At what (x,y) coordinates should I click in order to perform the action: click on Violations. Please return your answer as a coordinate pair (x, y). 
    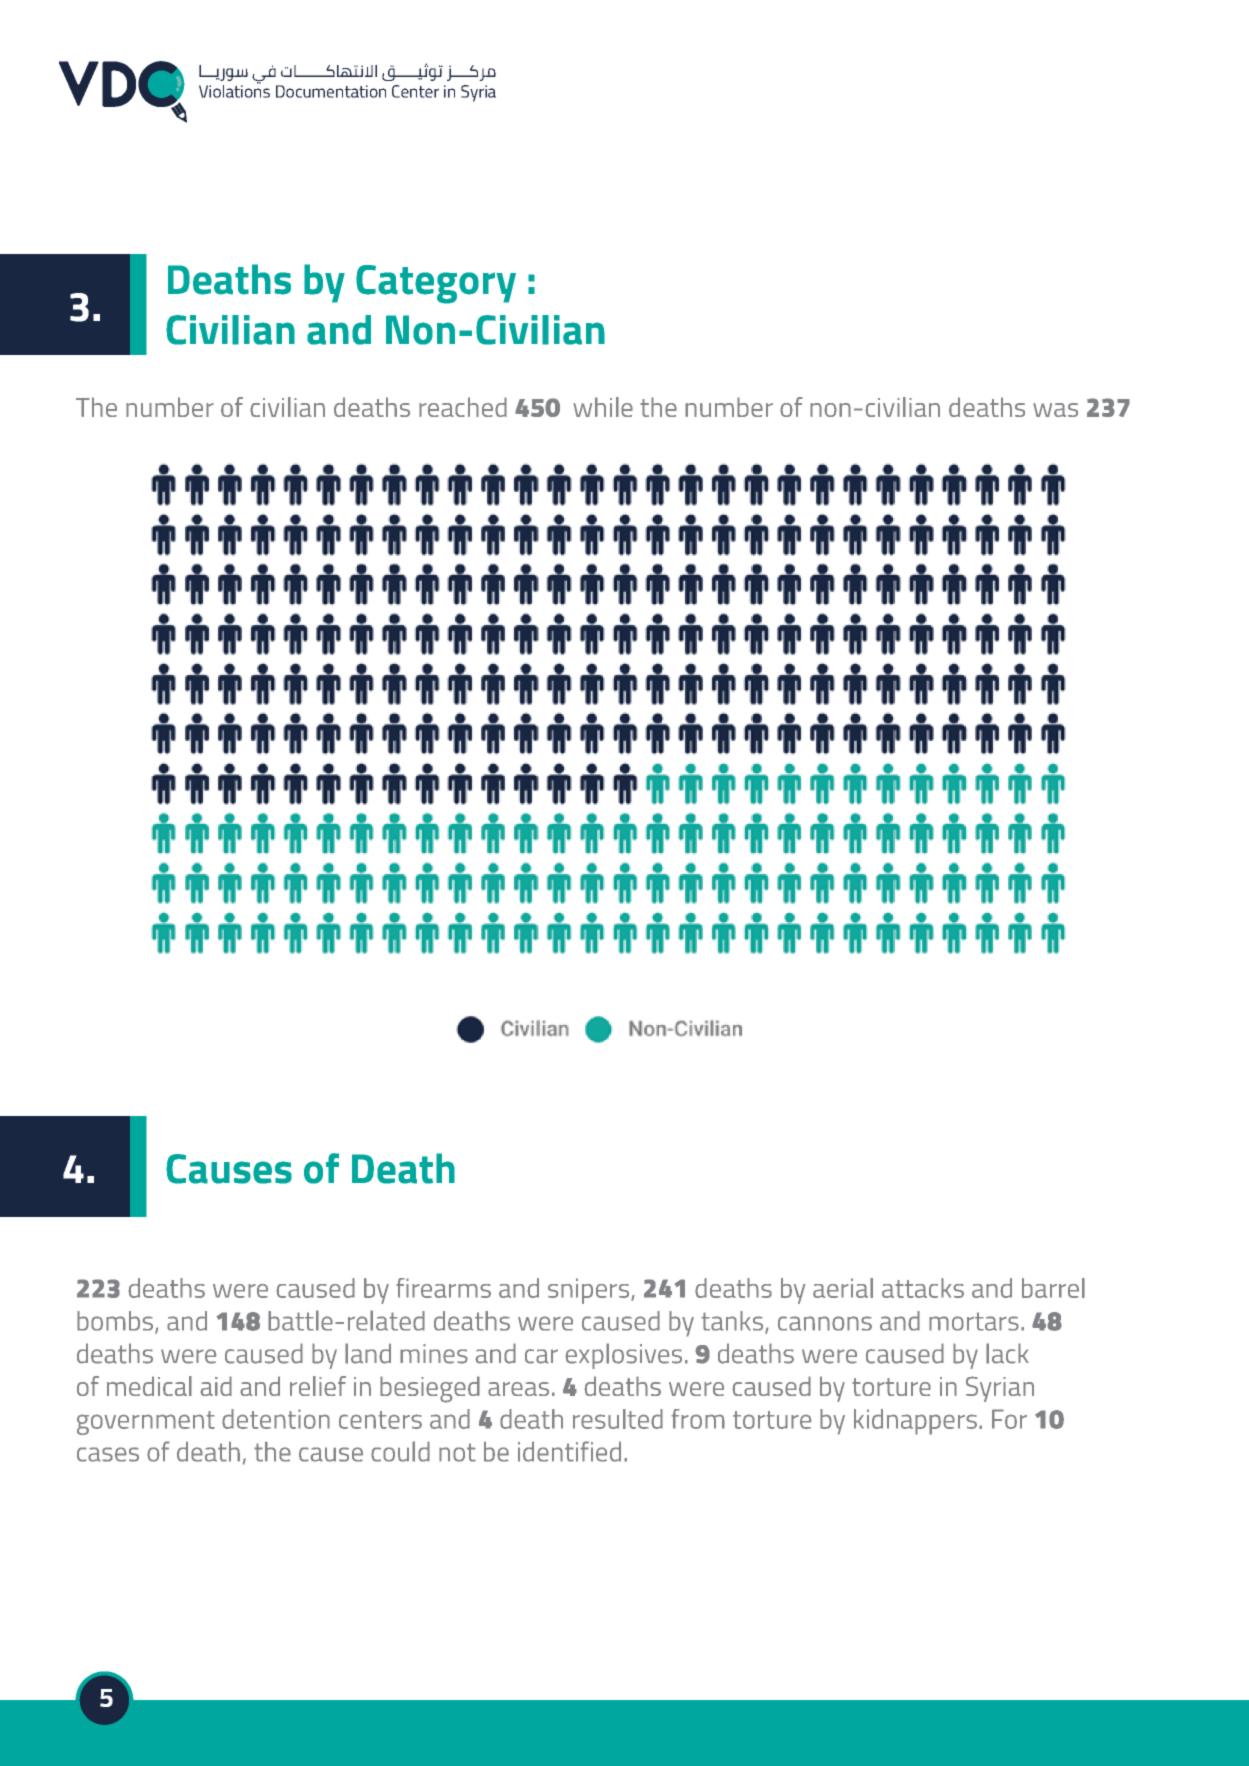
    Looking at the image, I should click on (234, 90).
